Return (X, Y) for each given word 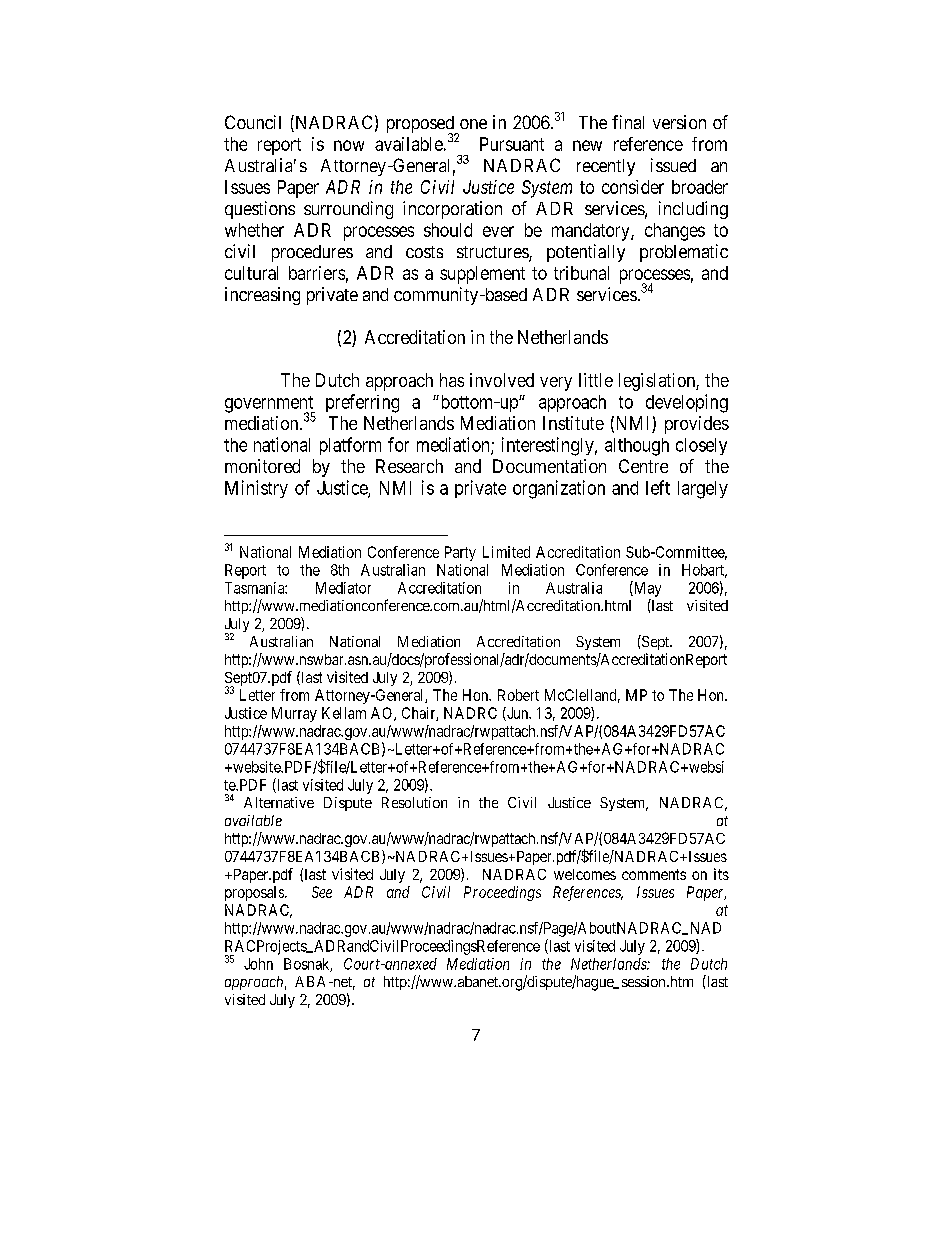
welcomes (585, 874)
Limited (506, 552)
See (322, 892)
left (658, 487)
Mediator (343, 588)
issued (673, 165)
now (349, 145)
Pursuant (512, 144)
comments (654, 874)
